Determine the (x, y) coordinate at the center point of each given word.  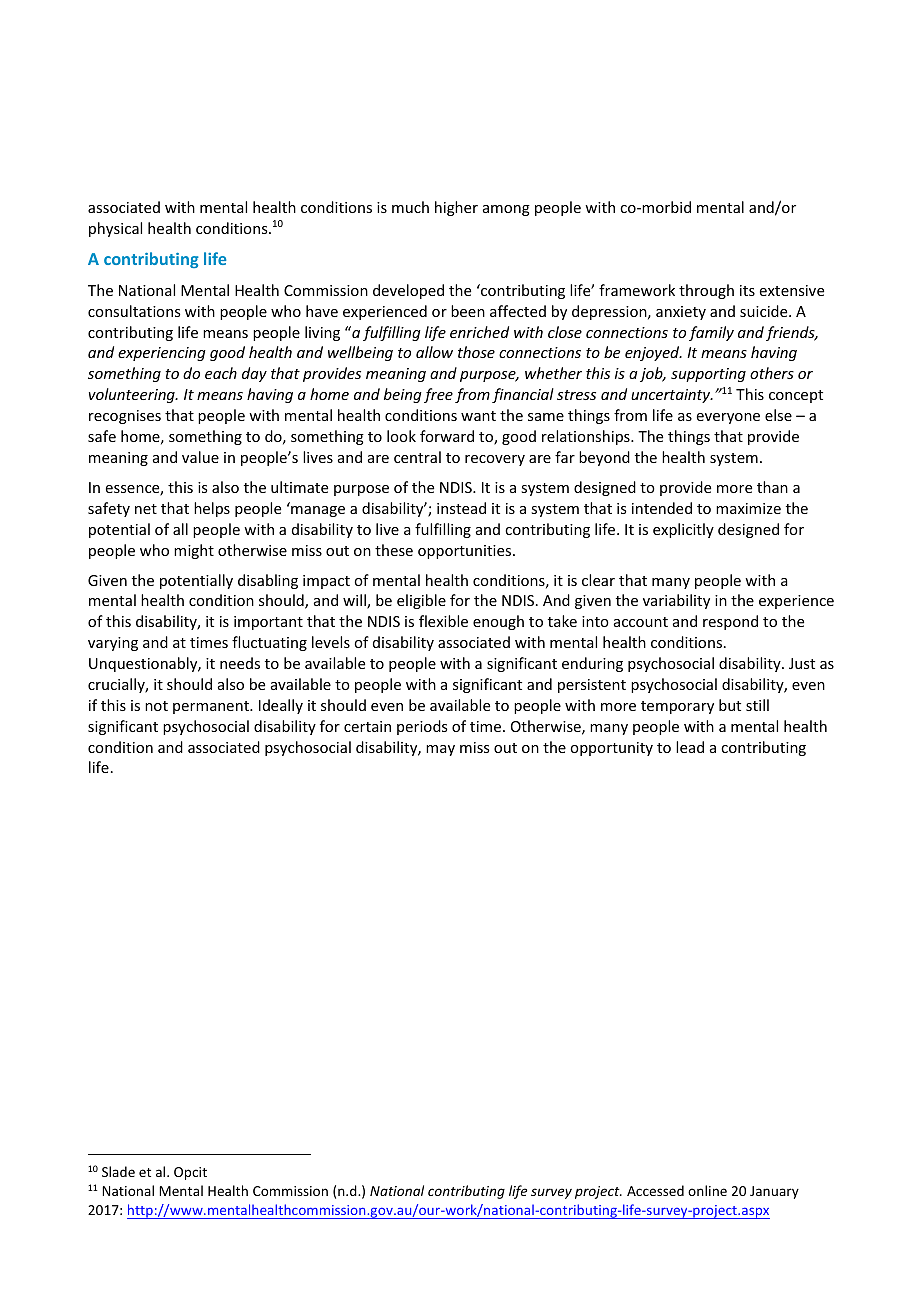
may (440, 750)
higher (456, 208)
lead (690, 747)
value (200, 457)
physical (115, 229)
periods (422, 727)
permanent (212, 707)
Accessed (655, 1190)
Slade (118, 1171)
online (707, 1190)
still (757, 705)
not (156, 706)
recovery (495, 460)
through (706, 291)
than (772, 487)
